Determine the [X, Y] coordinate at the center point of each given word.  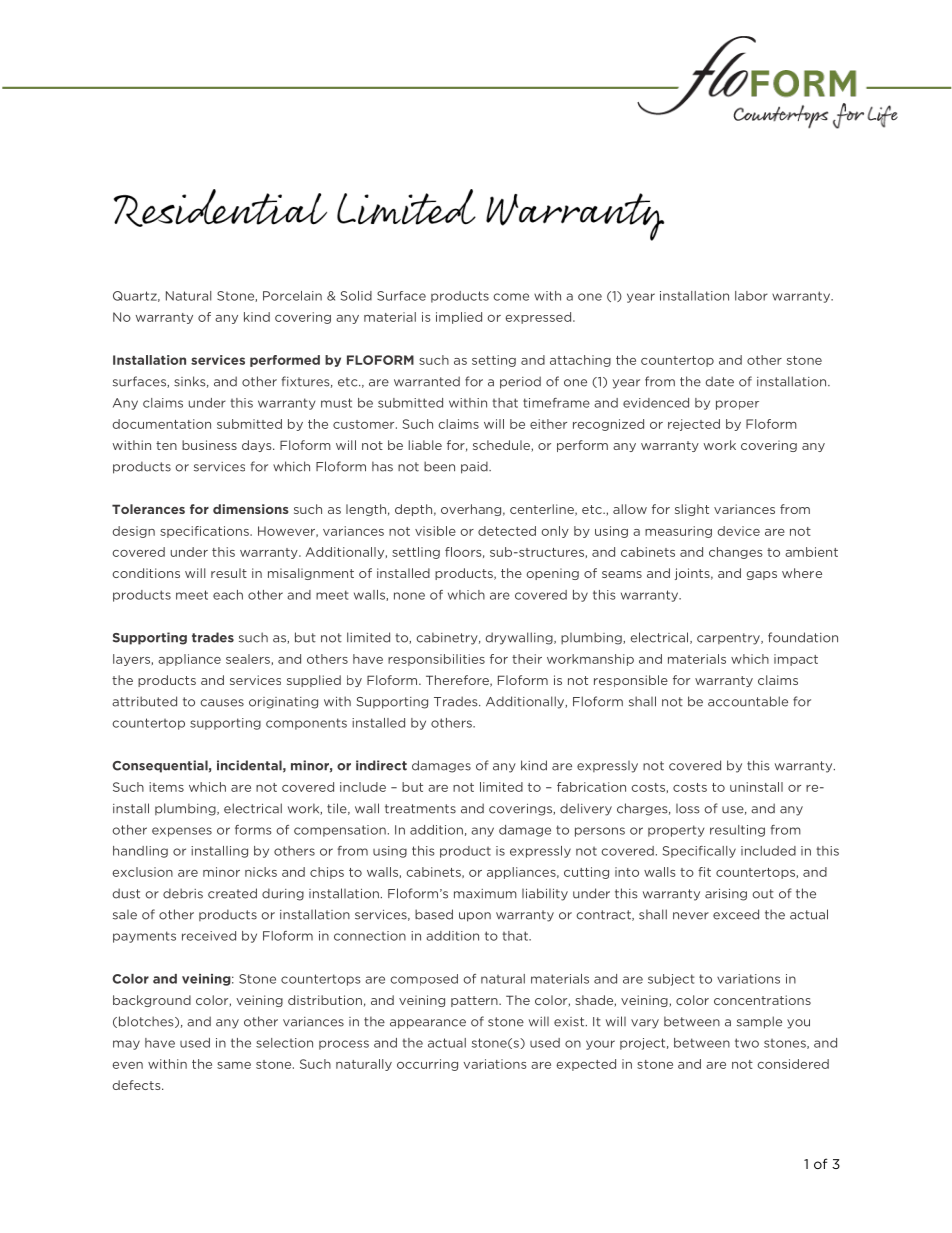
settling [416, 553]
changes [736, 553]
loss [688, 809]
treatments [420, 809]
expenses [182, 832]
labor [751, 296]
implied [459, 318]
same [234, 1065]
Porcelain [292, 296]
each [228, 595]
